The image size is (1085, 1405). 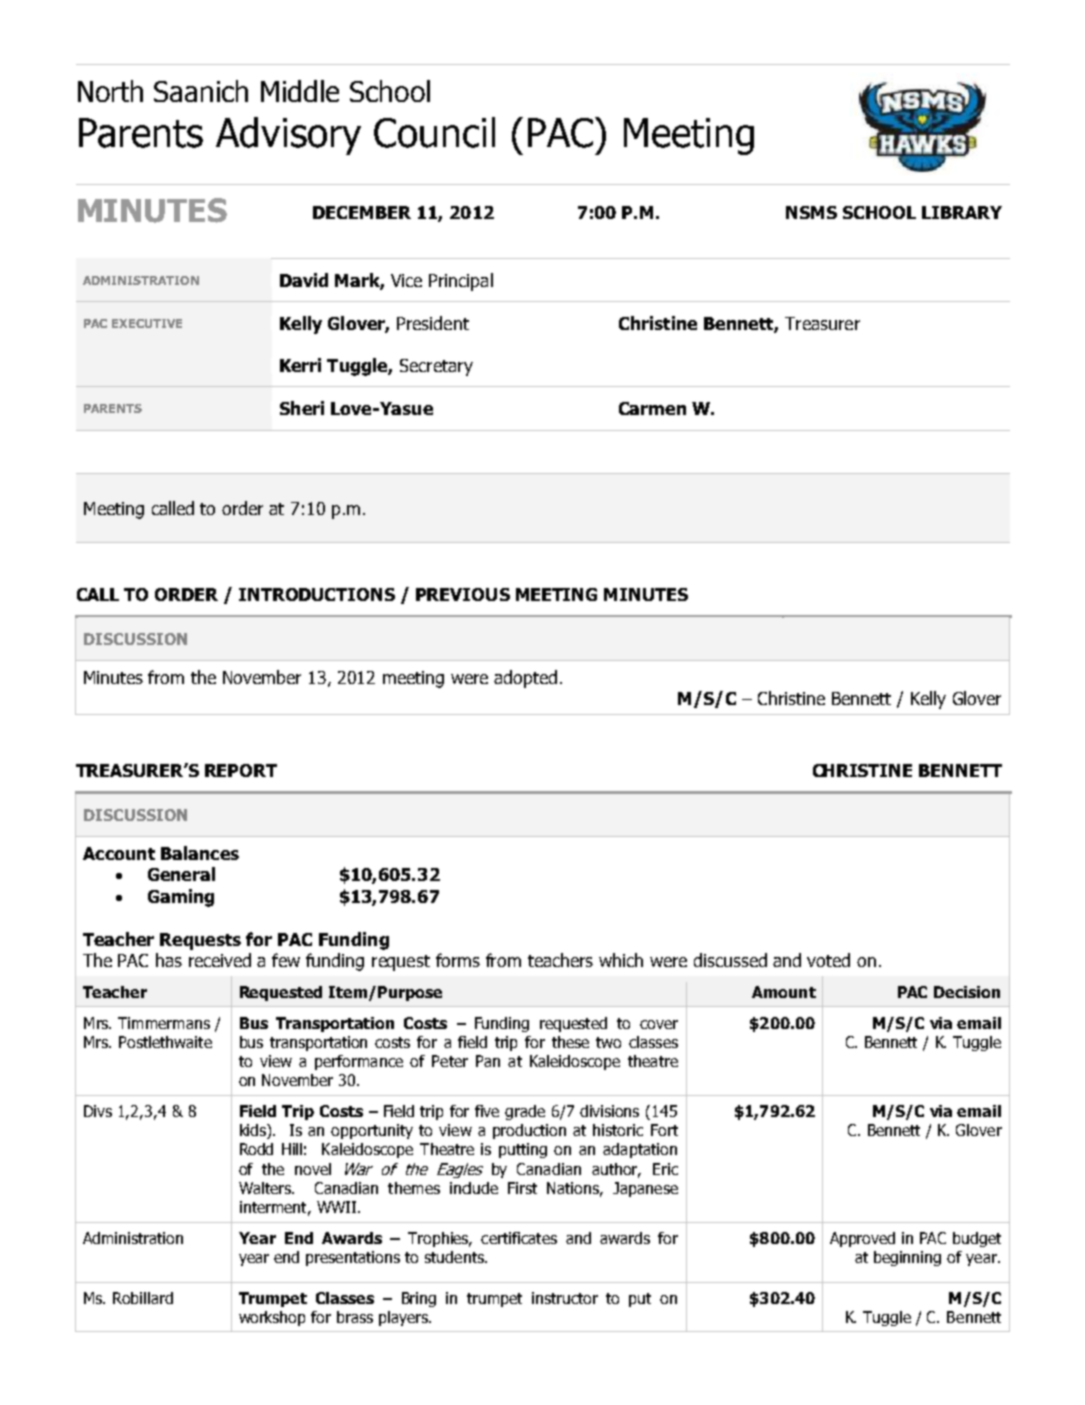 I want to click on workshop, so click(x=272, y=1318).
